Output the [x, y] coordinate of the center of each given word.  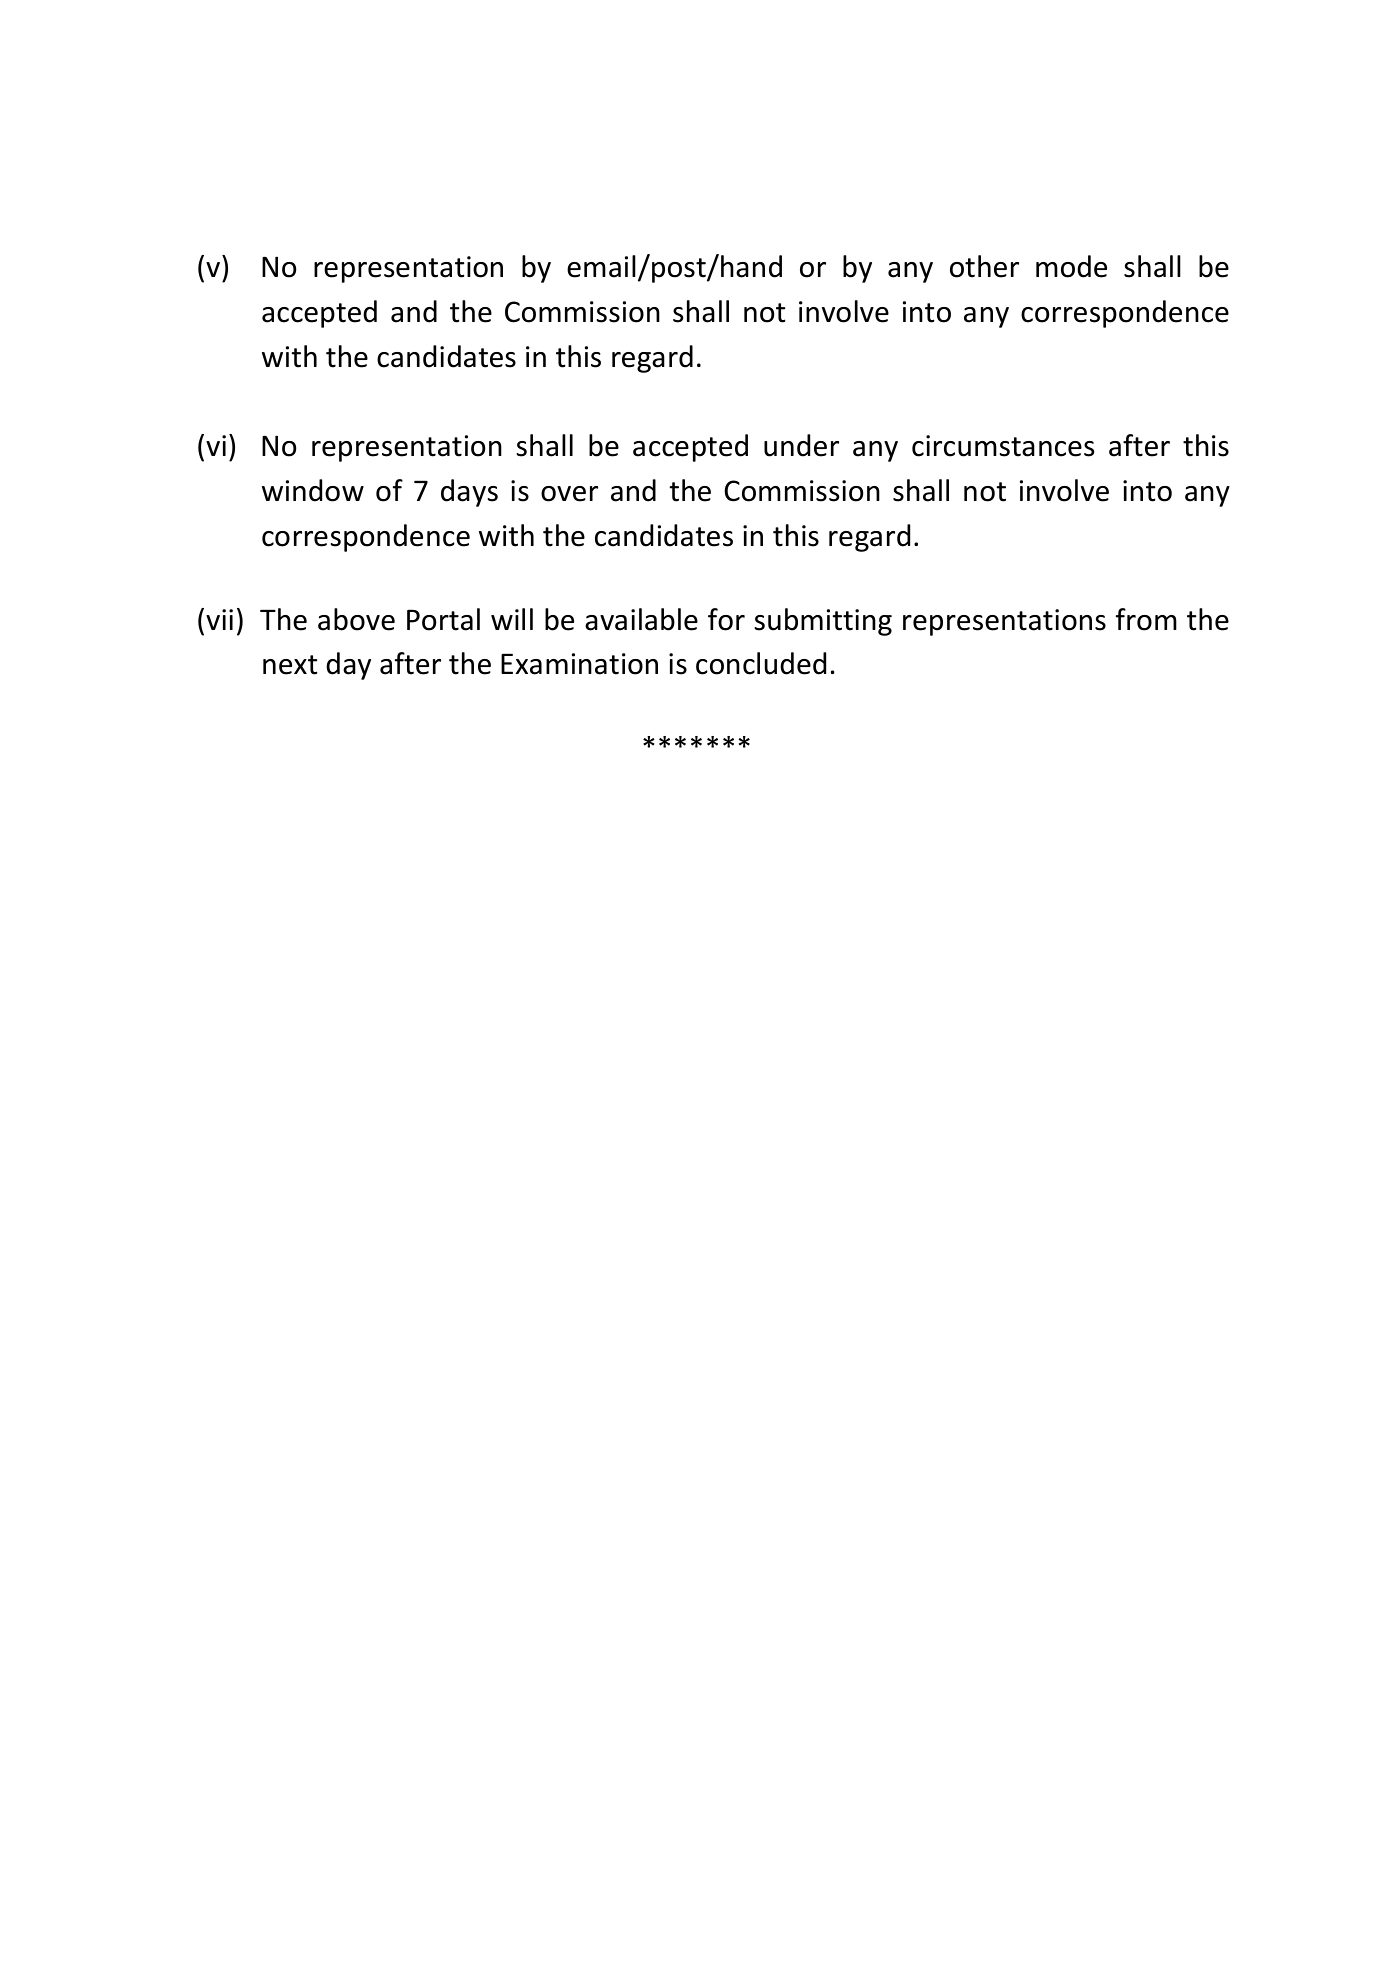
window [313, 490]
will [512, 619]
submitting [823, 622]
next [290, 665]
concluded [761, 663]
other [984, 266]
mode [1071, 266]
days [469, 493]
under [801, 445]
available [641, 619]
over [569, 494]
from [1146, 619]
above [356, 619]
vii [219, 619]
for [726, 619]
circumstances [1003, 446]
